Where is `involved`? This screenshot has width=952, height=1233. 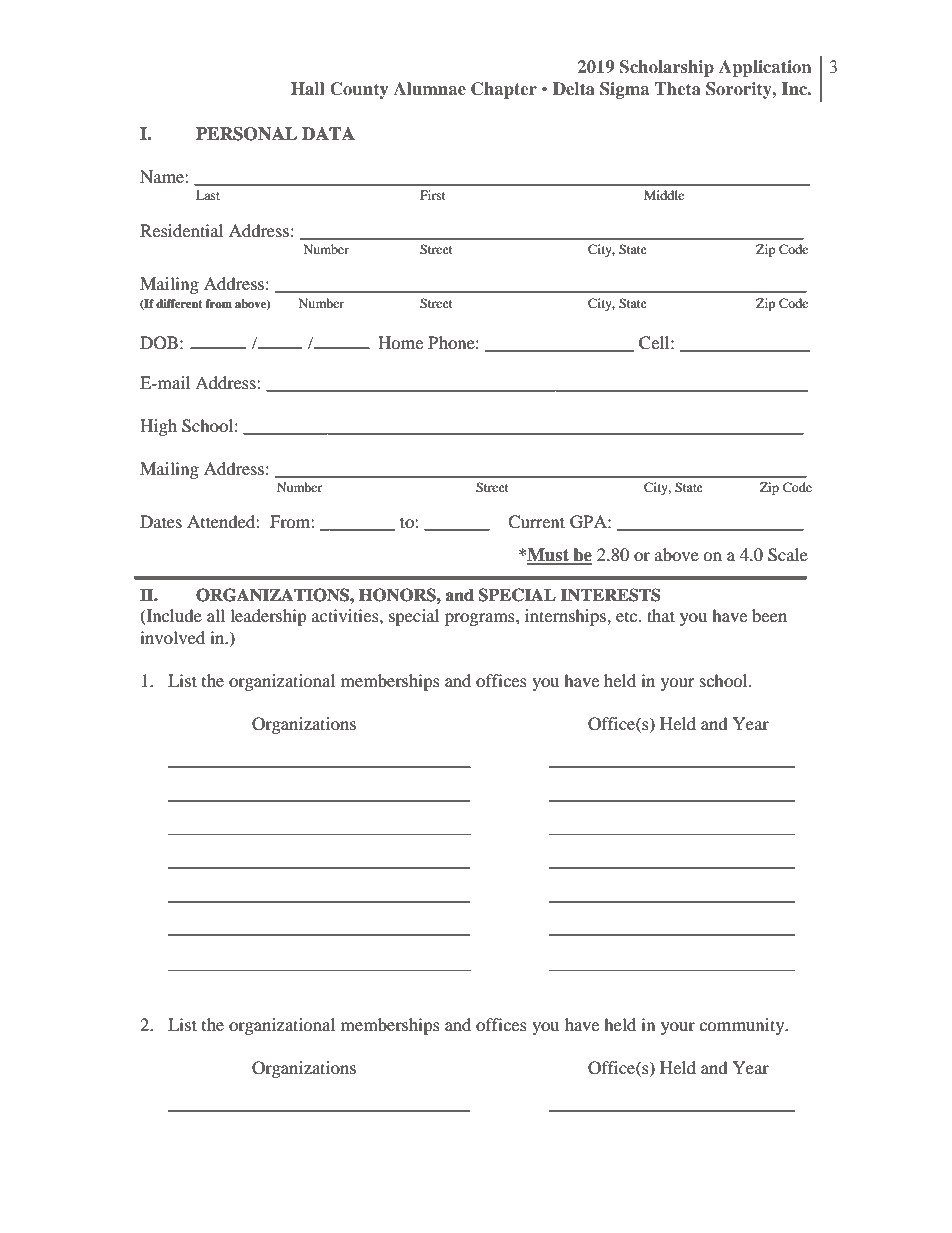
involved is located at coordinates (172, 637).
